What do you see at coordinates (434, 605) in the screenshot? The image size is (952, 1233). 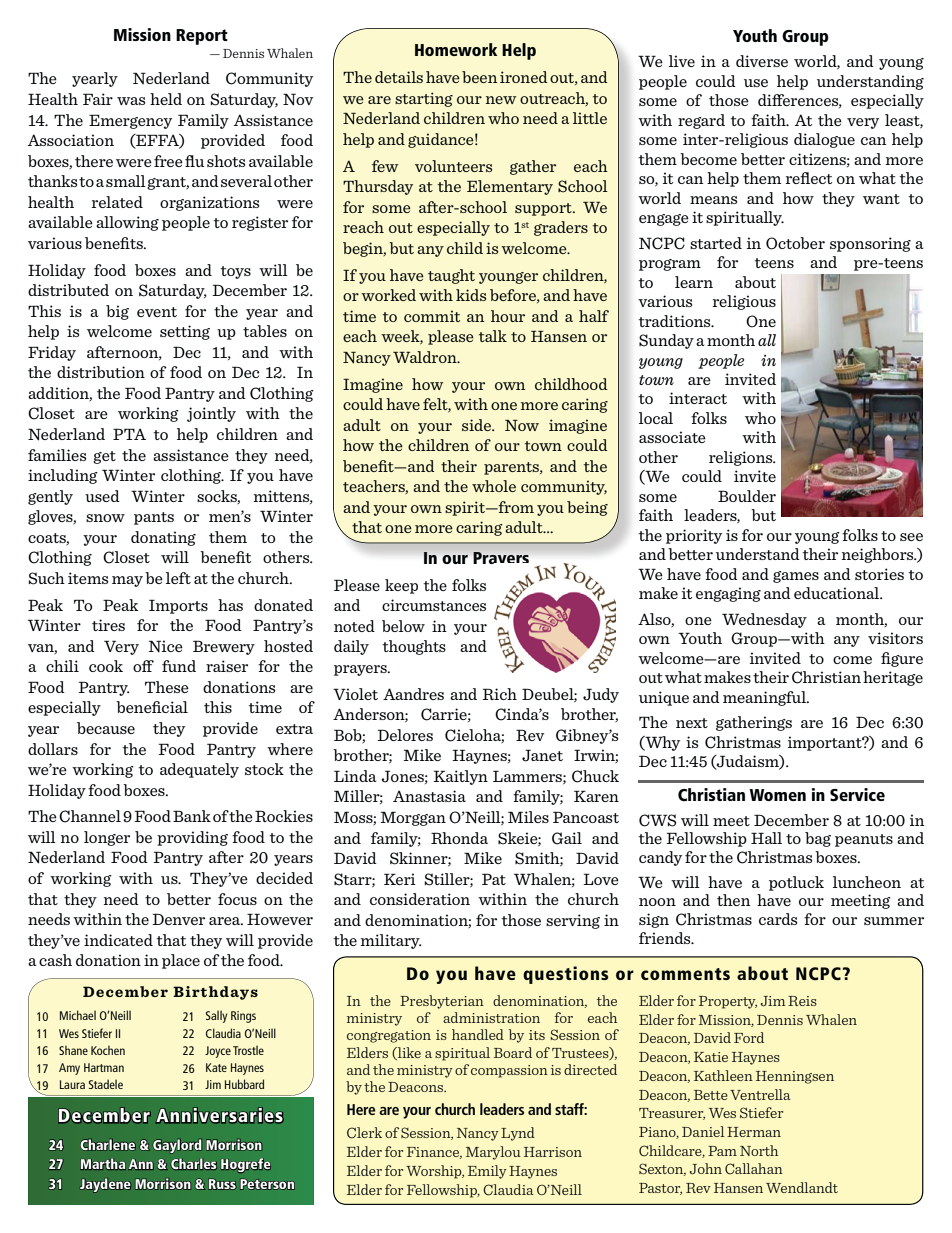 I see `circumstances` at bounding box center [434, 605].
